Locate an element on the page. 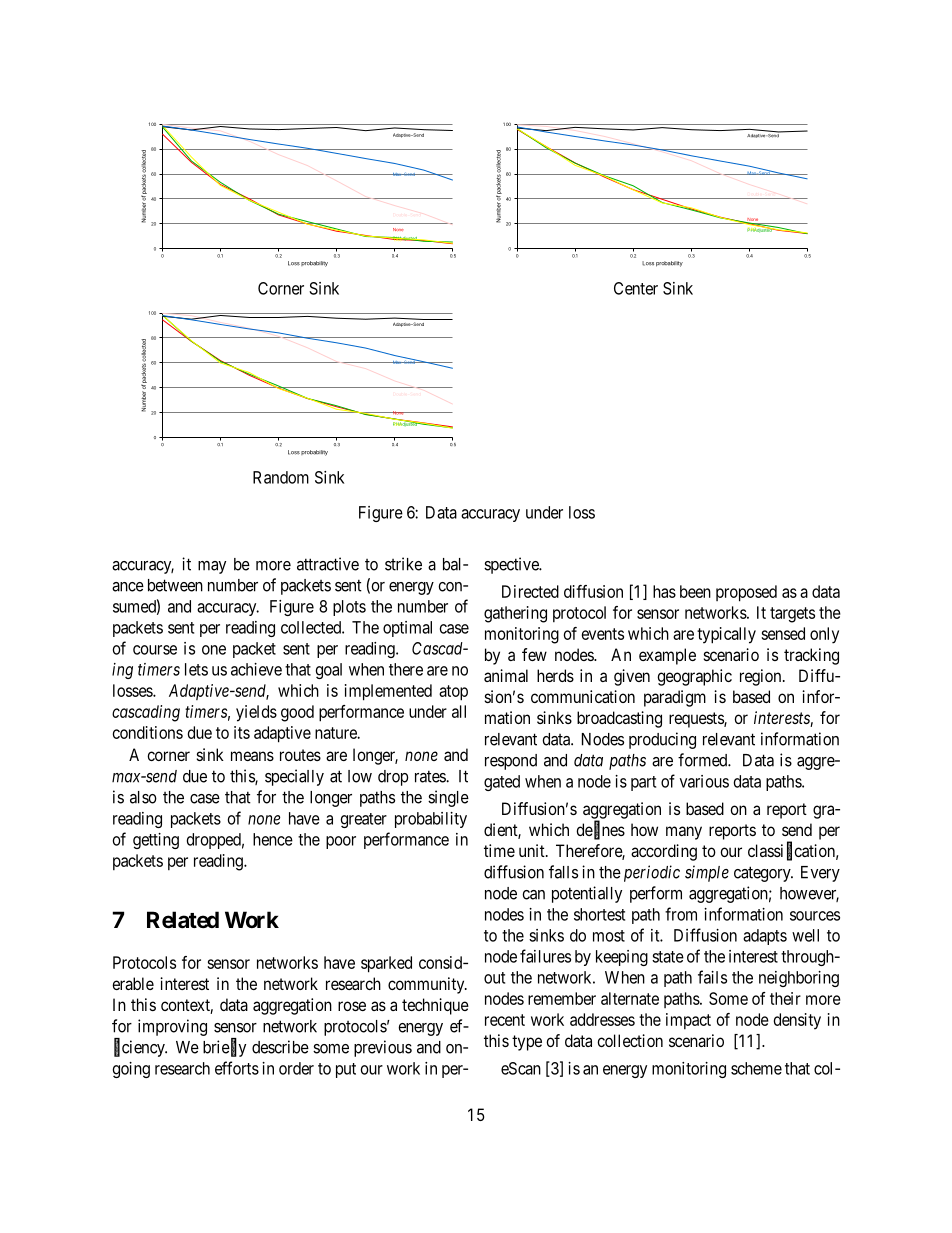  scheme is located at coordinates (756, 1068).
